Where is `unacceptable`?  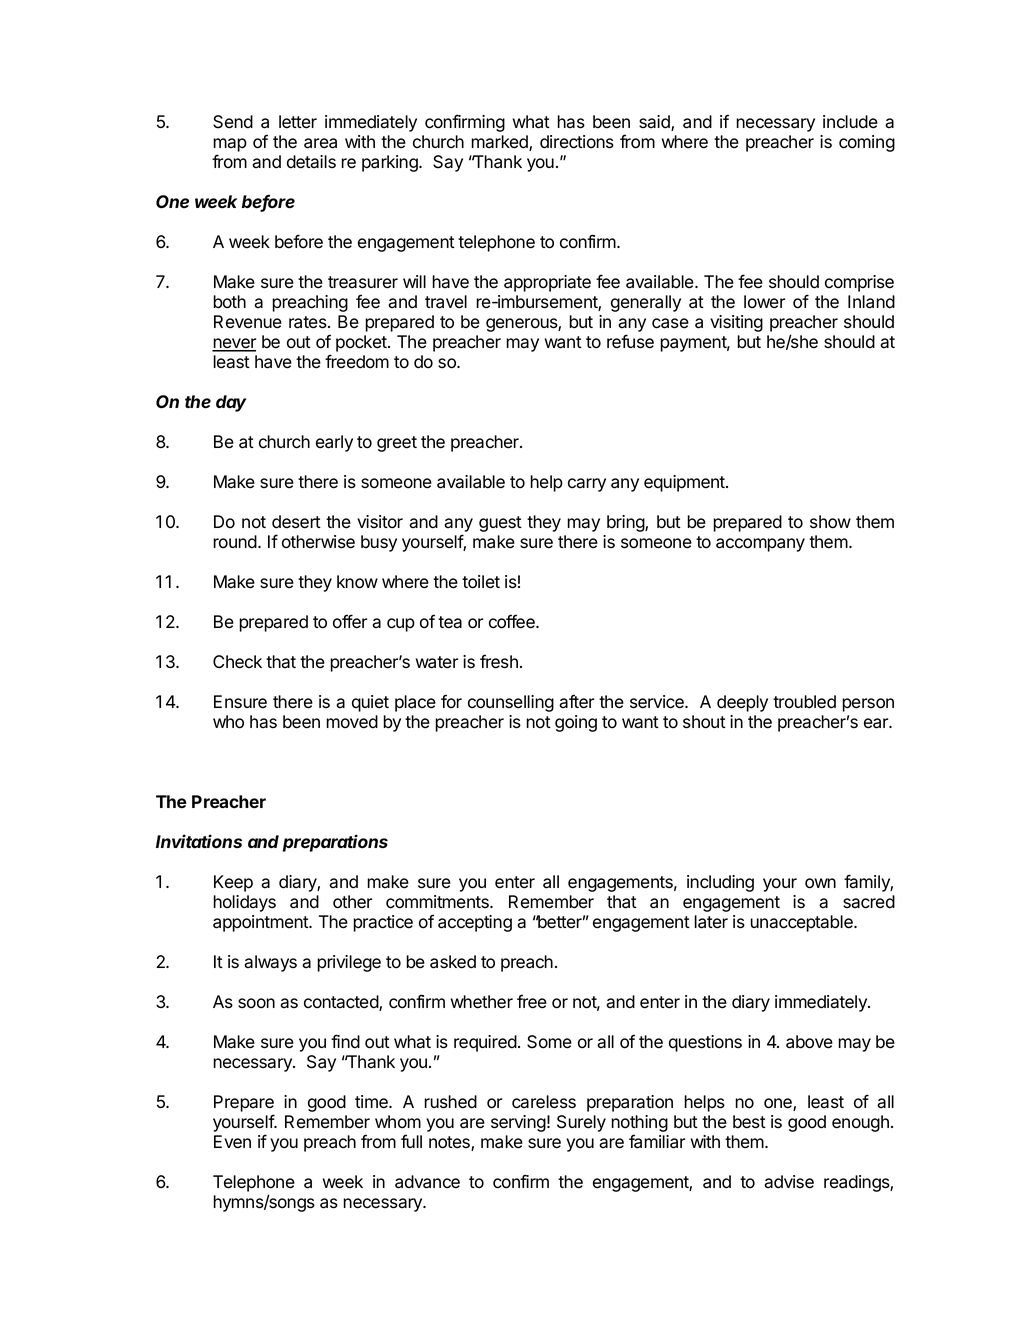
unacceptable is located at coordinates (802, 923).
